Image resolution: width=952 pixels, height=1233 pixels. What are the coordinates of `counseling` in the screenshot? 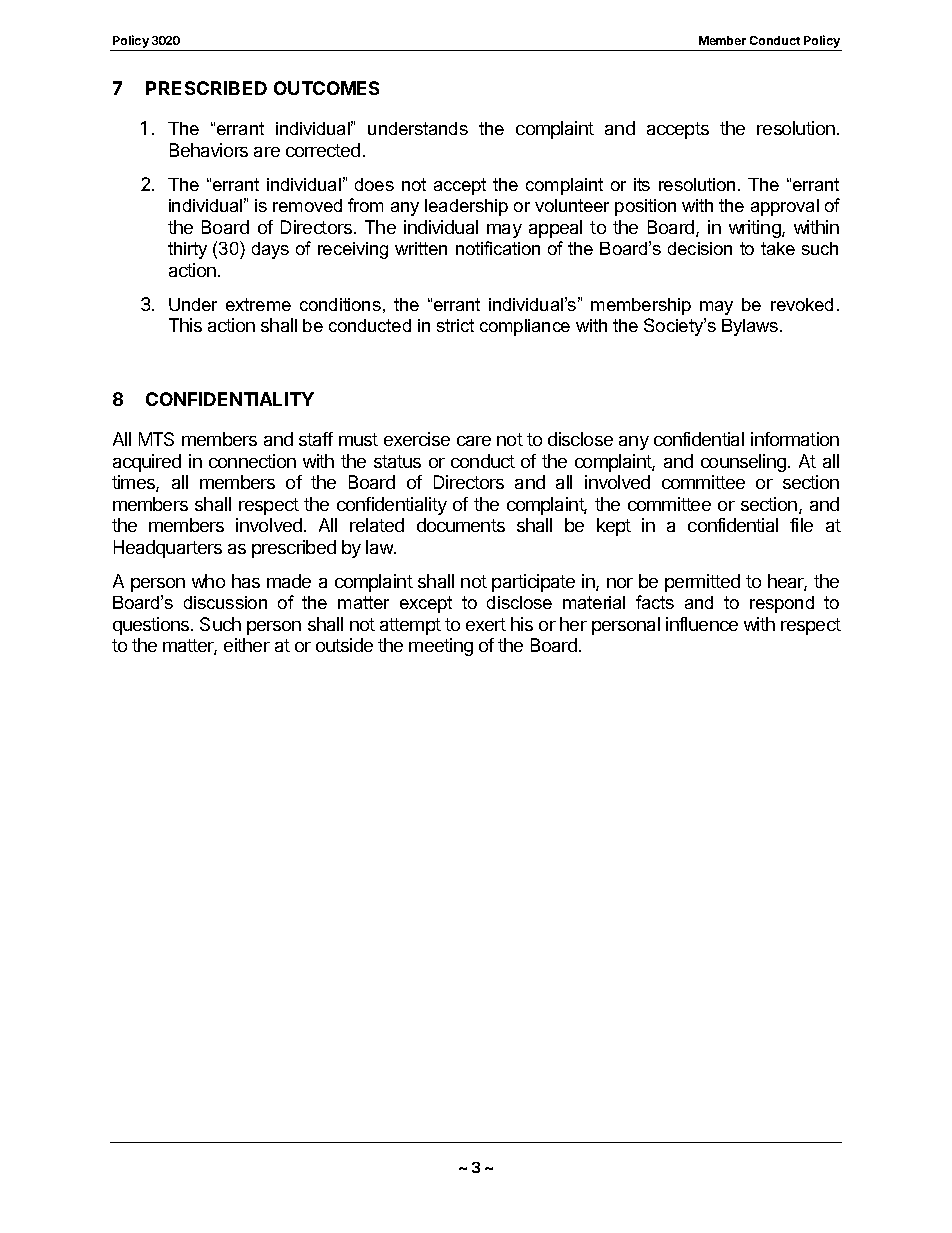 It's located at (745, 463).
